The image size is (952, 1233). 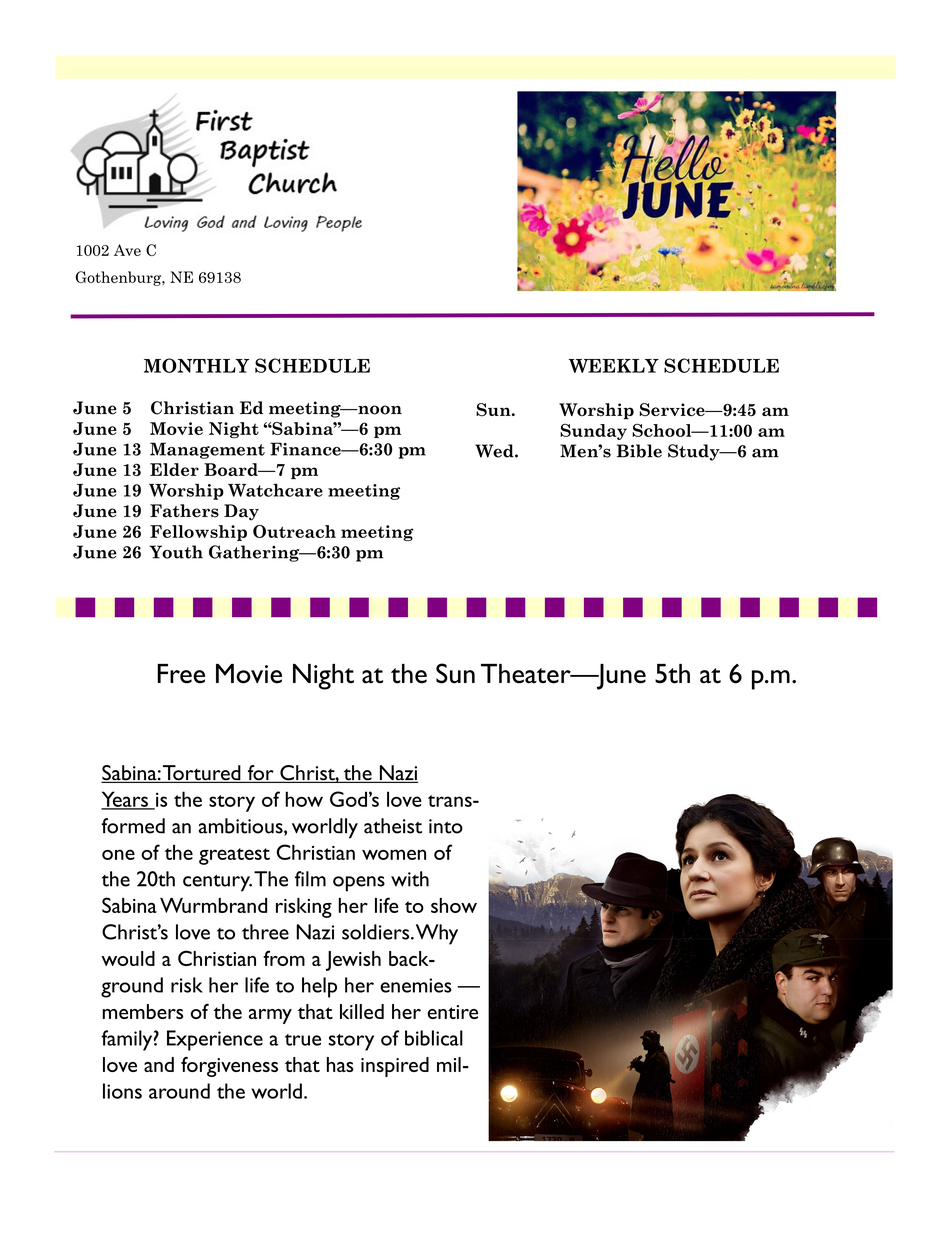 What do you see at coordinates (127, 250) in the screenshot?
I see `Ave` at bounding box center [127, 250].
